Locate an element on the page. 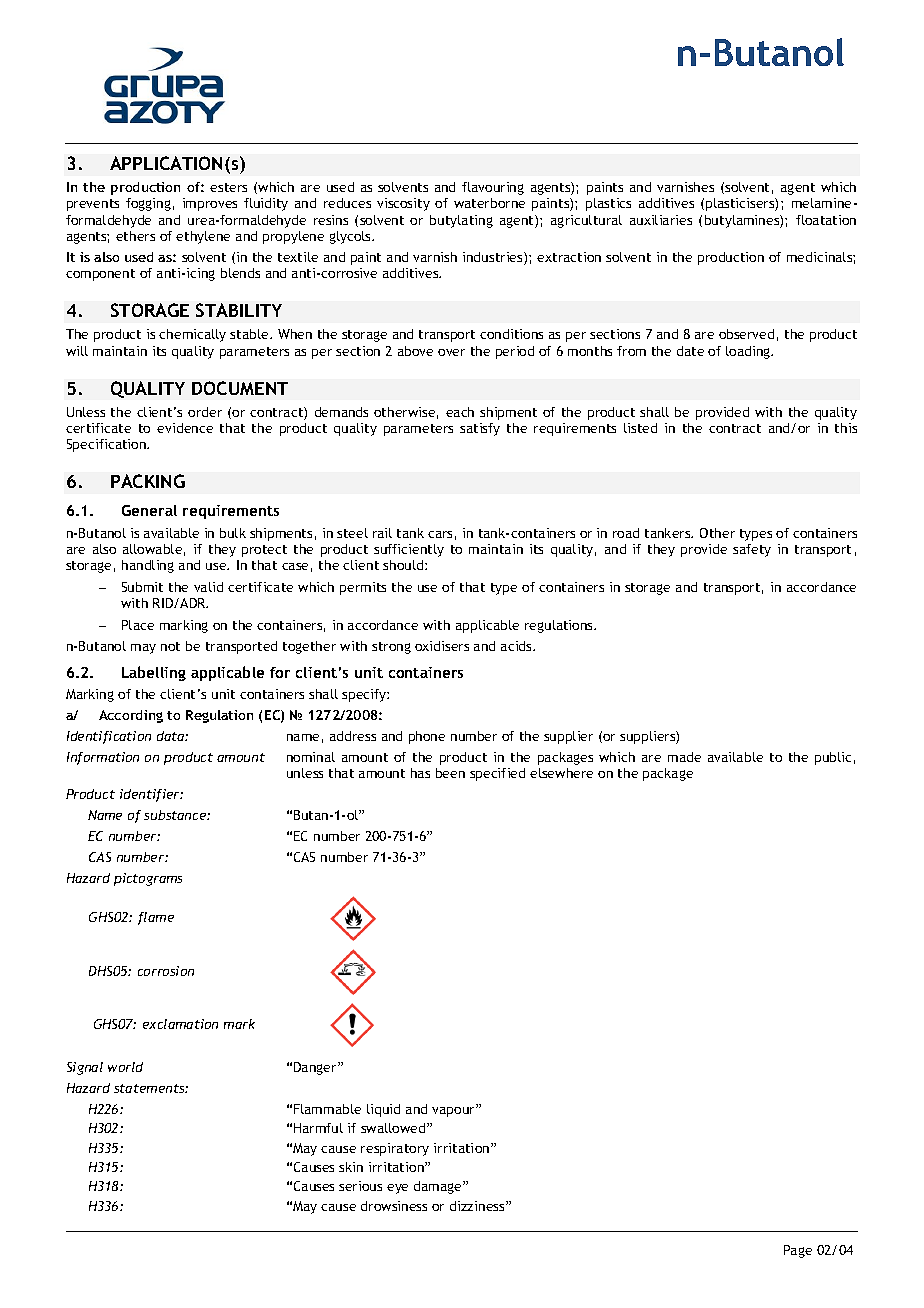  flame is located at coordinates (156, 918).
